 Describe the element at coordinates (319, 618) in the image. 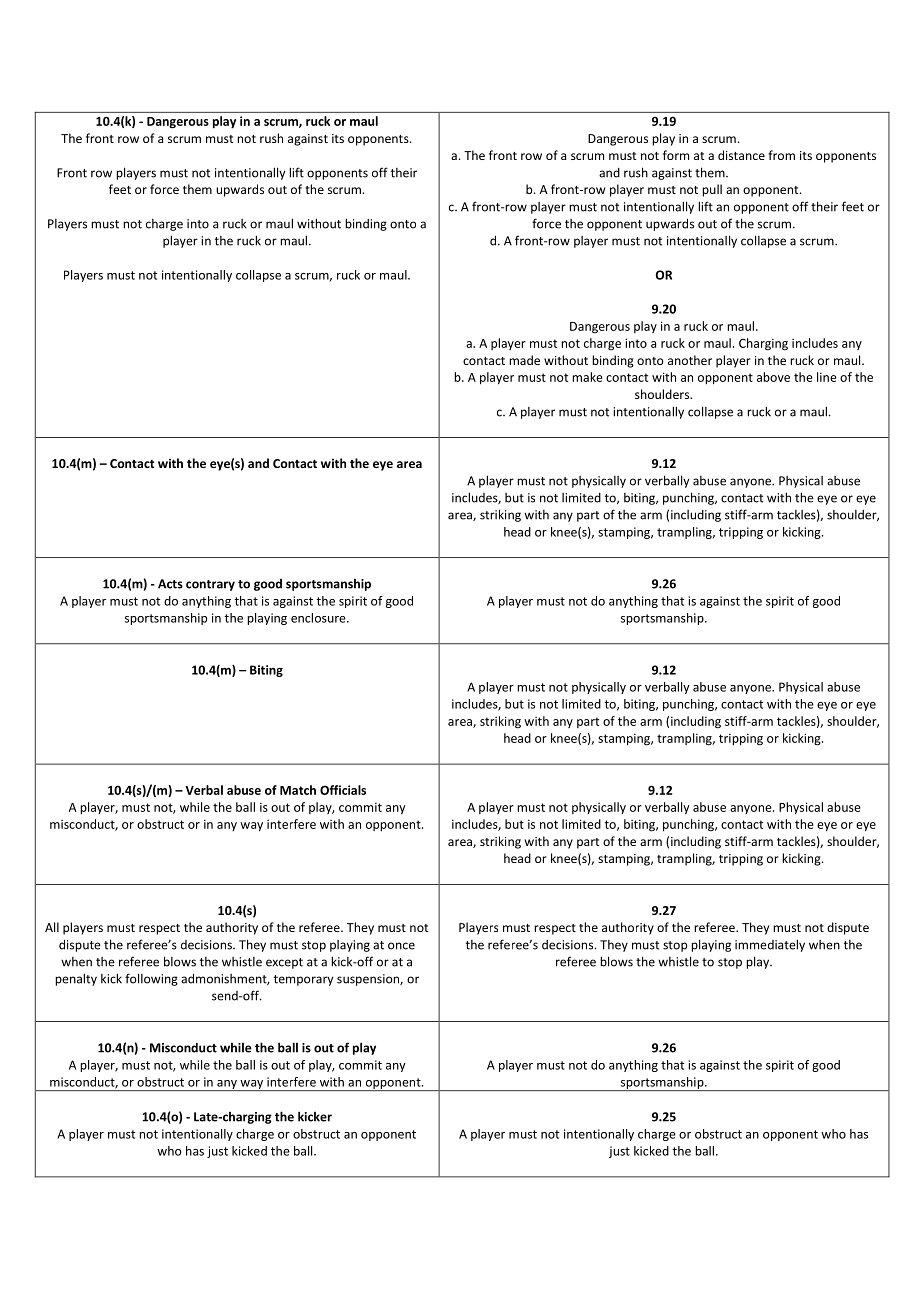

I see `enclosure` at that location.
